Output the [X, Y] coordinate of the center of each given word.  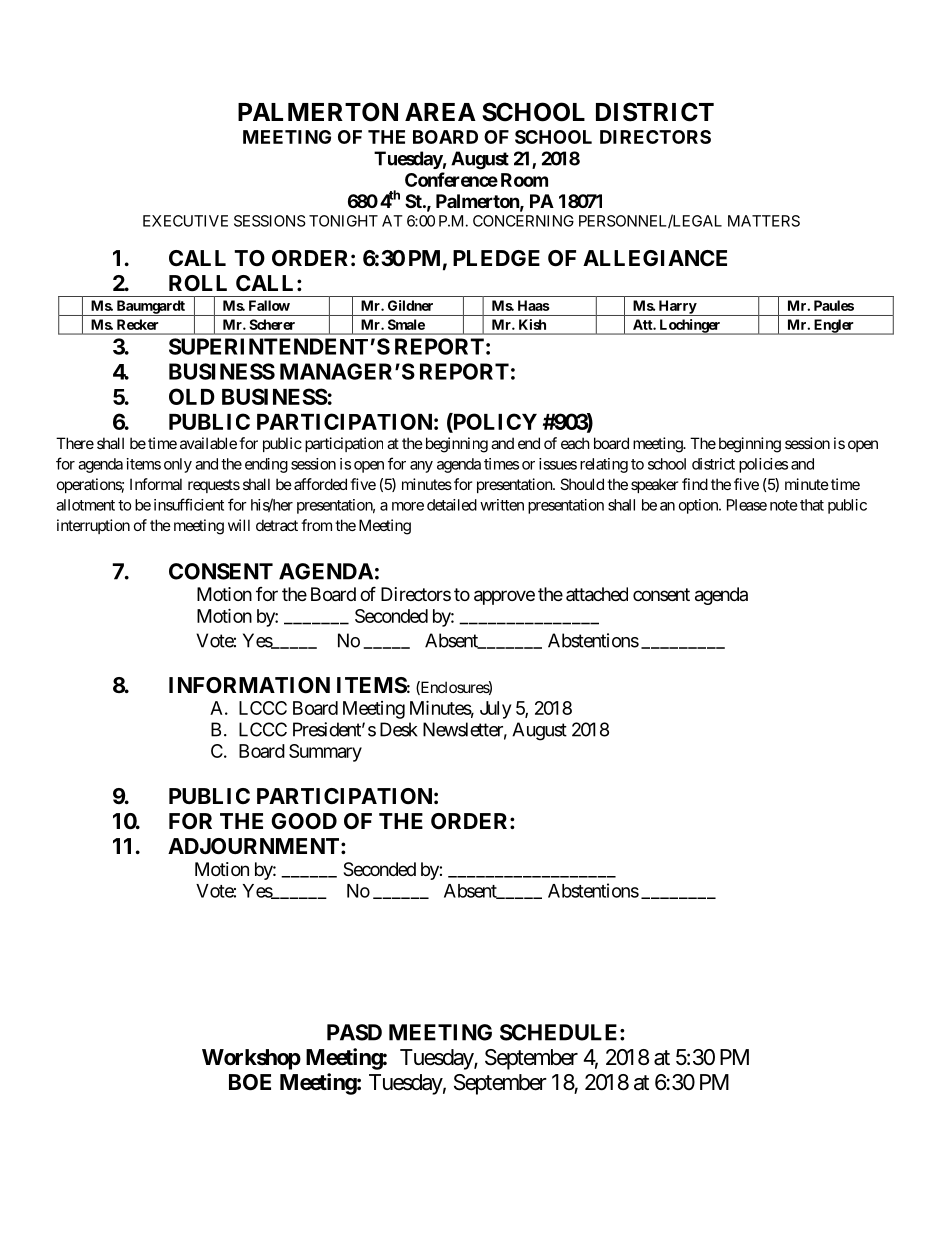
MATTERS [764, 221]
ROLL [198, 283]
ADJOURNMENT [255, 846]
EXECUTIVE [185, 221]
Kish [532, 324]
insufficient [189, 504]
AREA [440, 112]
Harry [677, 308]
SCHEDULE [560, 1032]
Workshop [251, 1059]
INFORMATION [249, 685]
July [495, 710]
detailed [452, 505]
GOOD [304, 821]
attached [597, 594]
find [695, 484]
